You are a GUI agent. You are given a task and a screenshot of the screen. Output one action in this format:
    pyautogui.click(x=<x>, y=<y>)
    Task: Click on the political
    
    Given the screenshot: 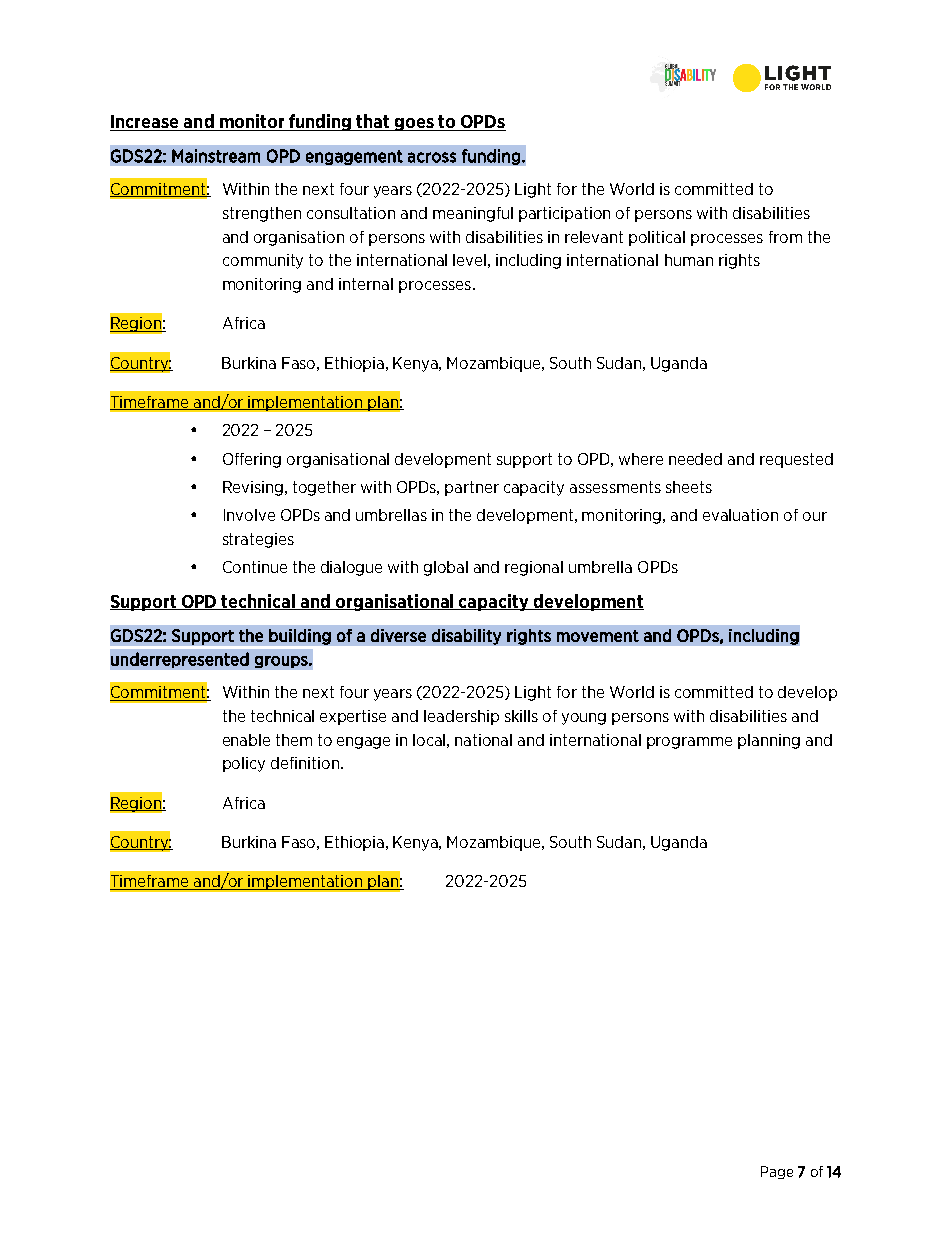 What is the action you would take?
    pyautogui.click(x=657, y=238)
